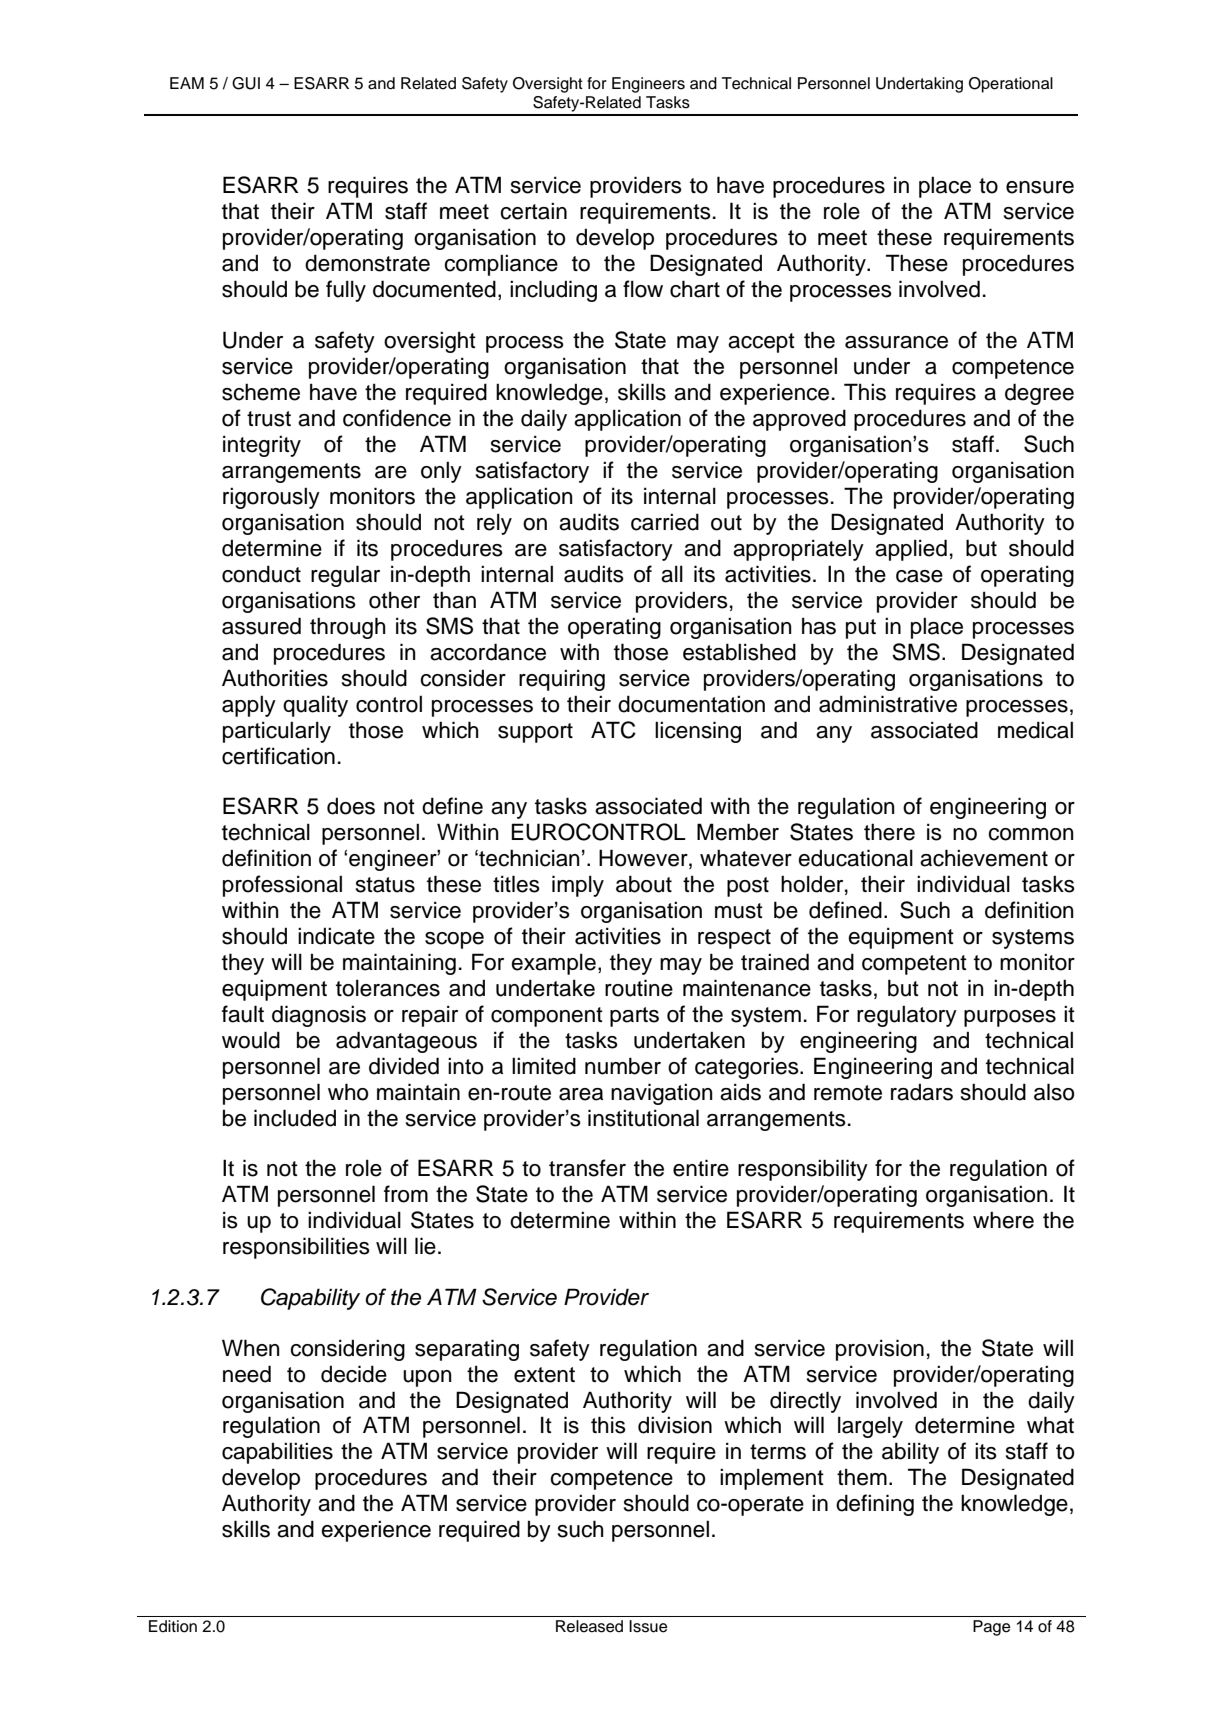 The image size is (1222, 1729). What do you see at coordinates (296, 1248) in the screenshot?
I see `responsibilities` at bounding box center [296, 1248].
